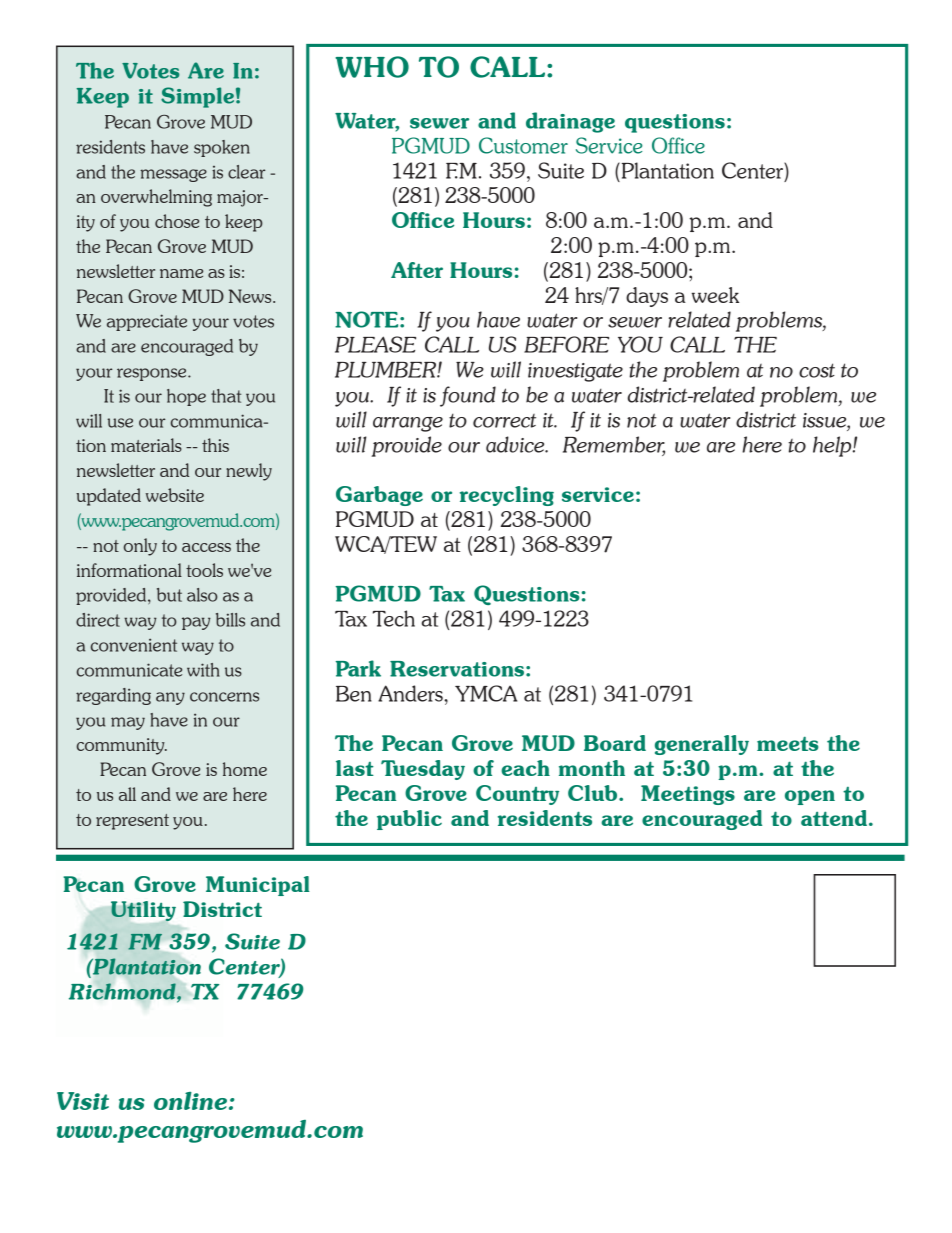 This screenshot has height=1233, width=952. What do you see at coordinates (169, 595) in the screenshot?
I see `but` at bounding box center [169, 595].
